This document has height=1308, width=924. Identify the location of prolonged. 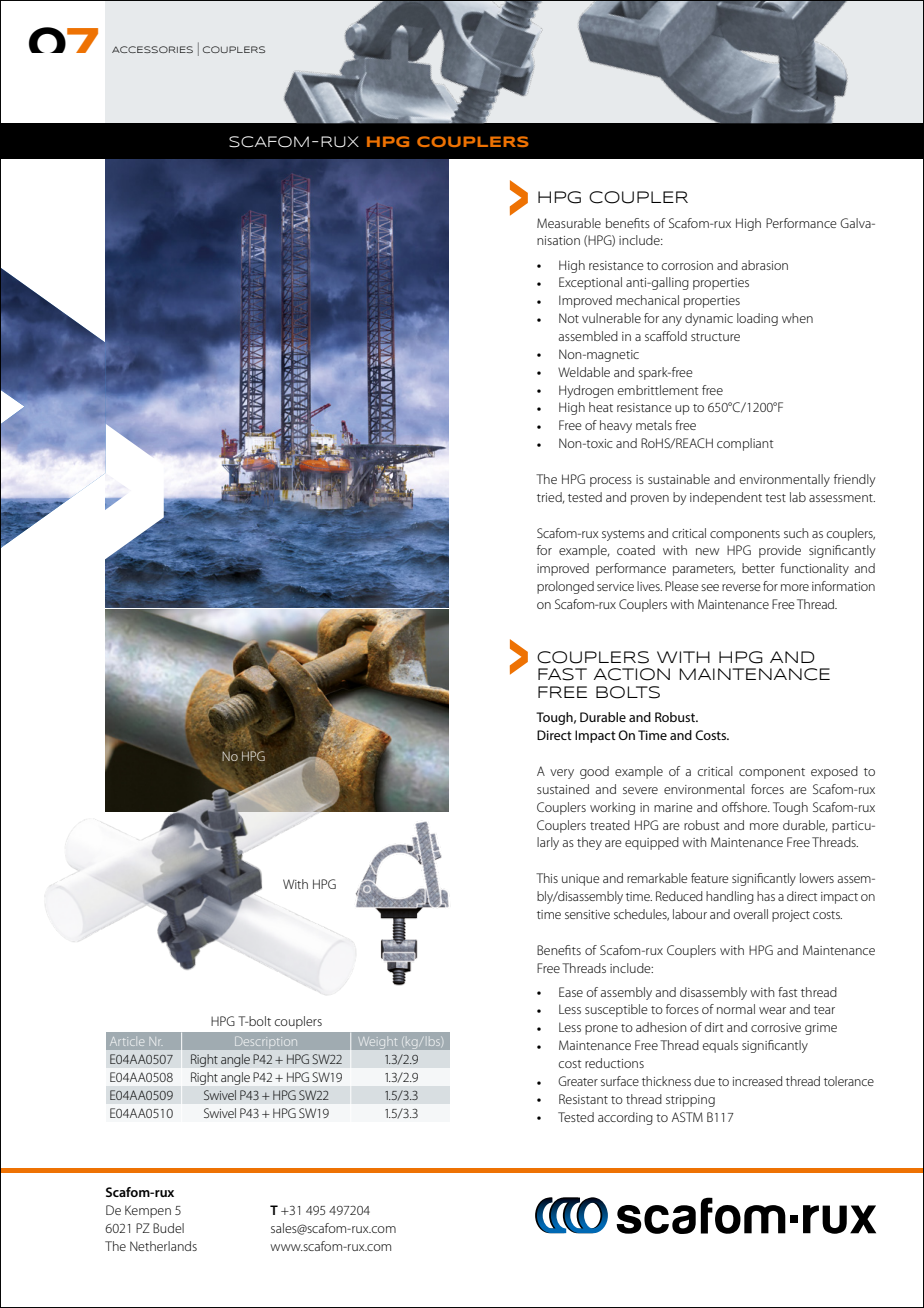
(565, 587).
